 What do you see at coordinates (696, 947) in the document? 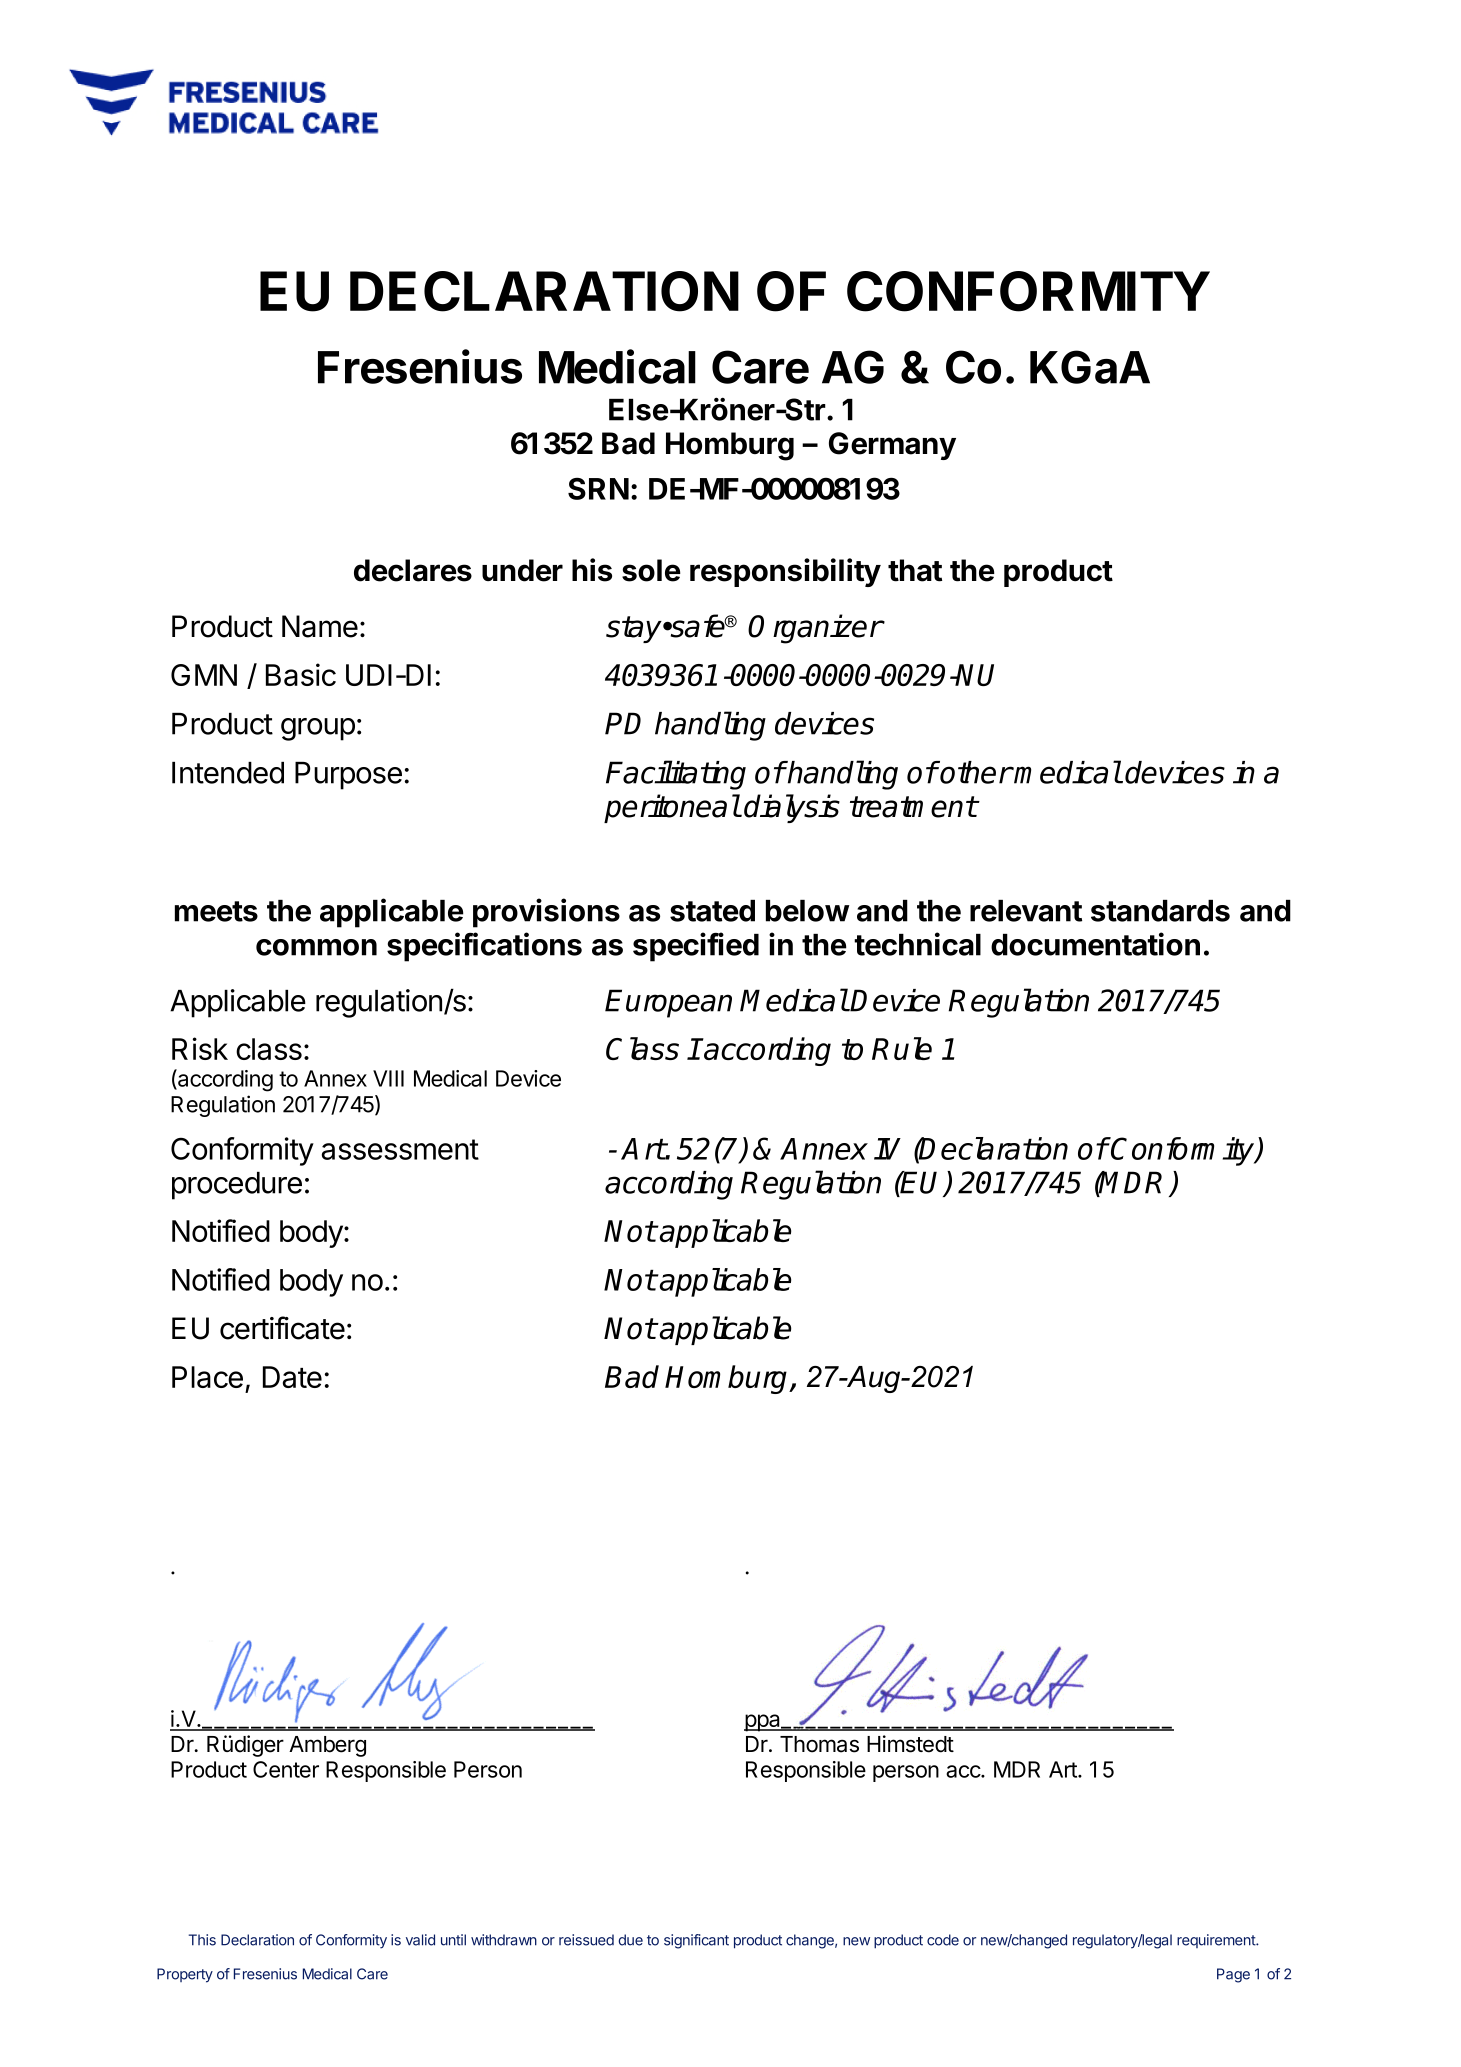
I see `specified` at bounding box center [696, 947].
